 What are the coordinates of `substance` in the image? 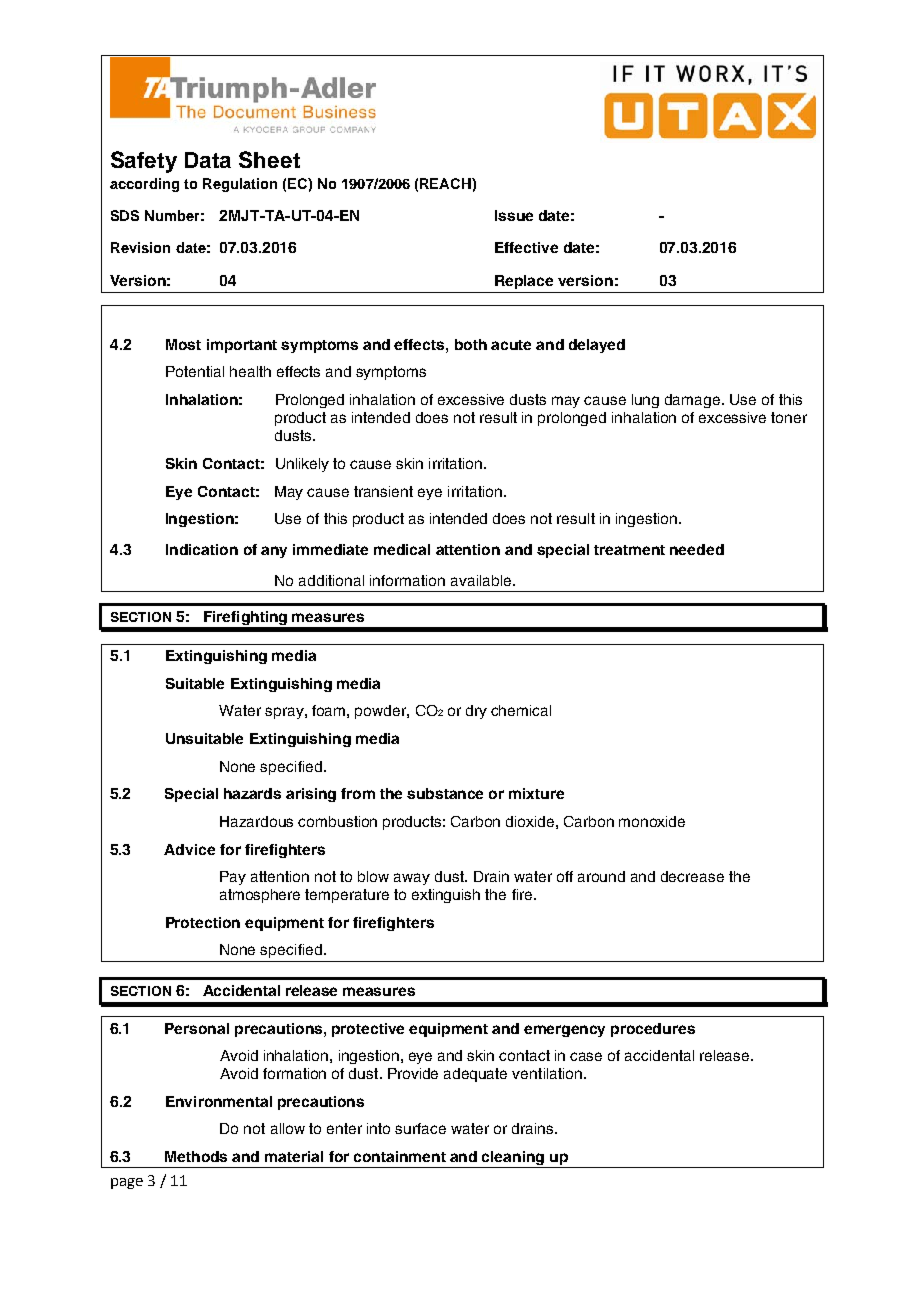 It's located at (445, 793).
